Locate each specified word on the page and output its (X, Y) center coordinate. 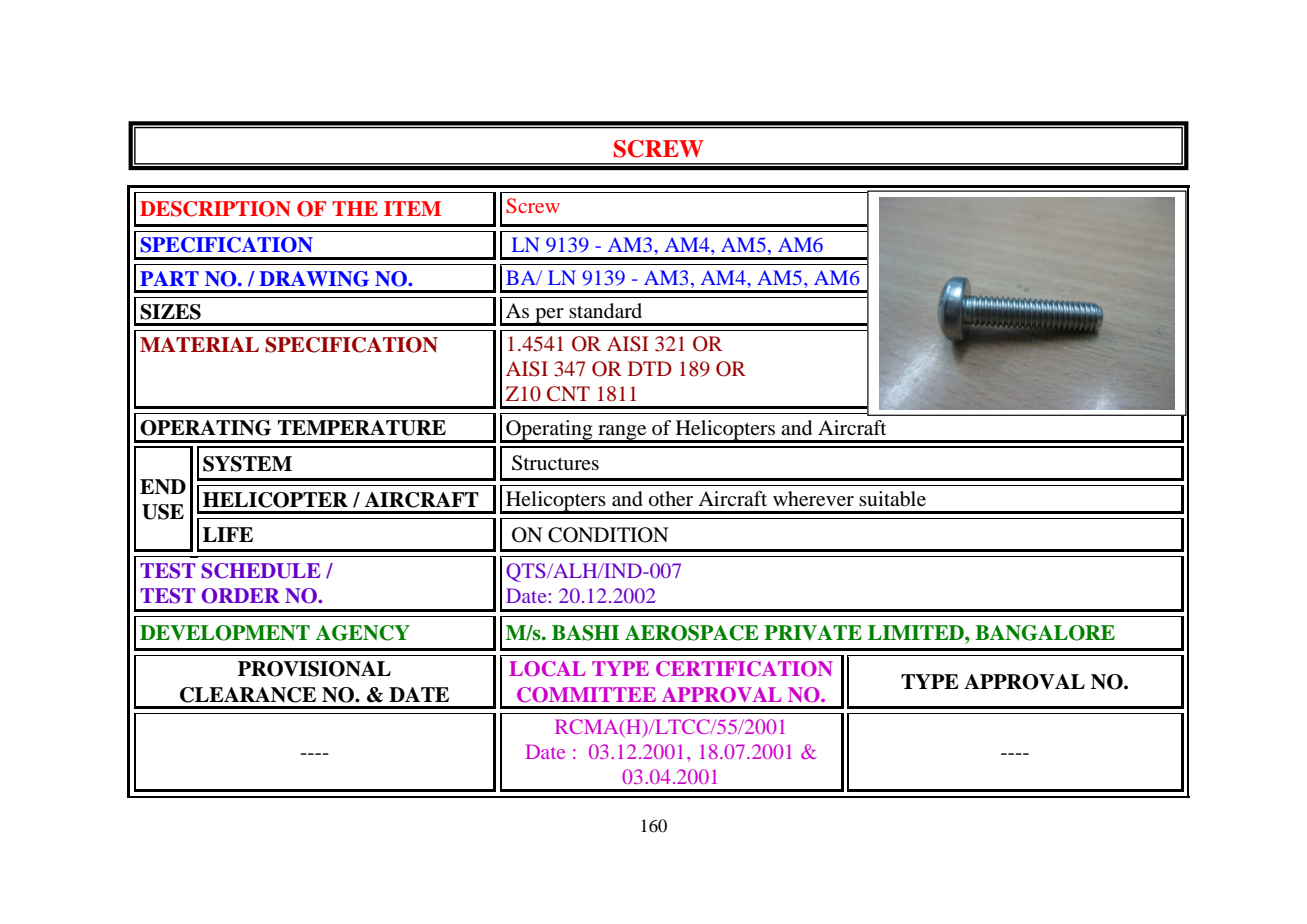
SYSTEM (247, 464)
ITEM (412, 208)
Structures (555, 463)
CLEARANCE (248, 695)
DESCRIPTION (215, 209)
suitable (892, 499)
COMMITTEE (586, 695)
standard (605, 311)
